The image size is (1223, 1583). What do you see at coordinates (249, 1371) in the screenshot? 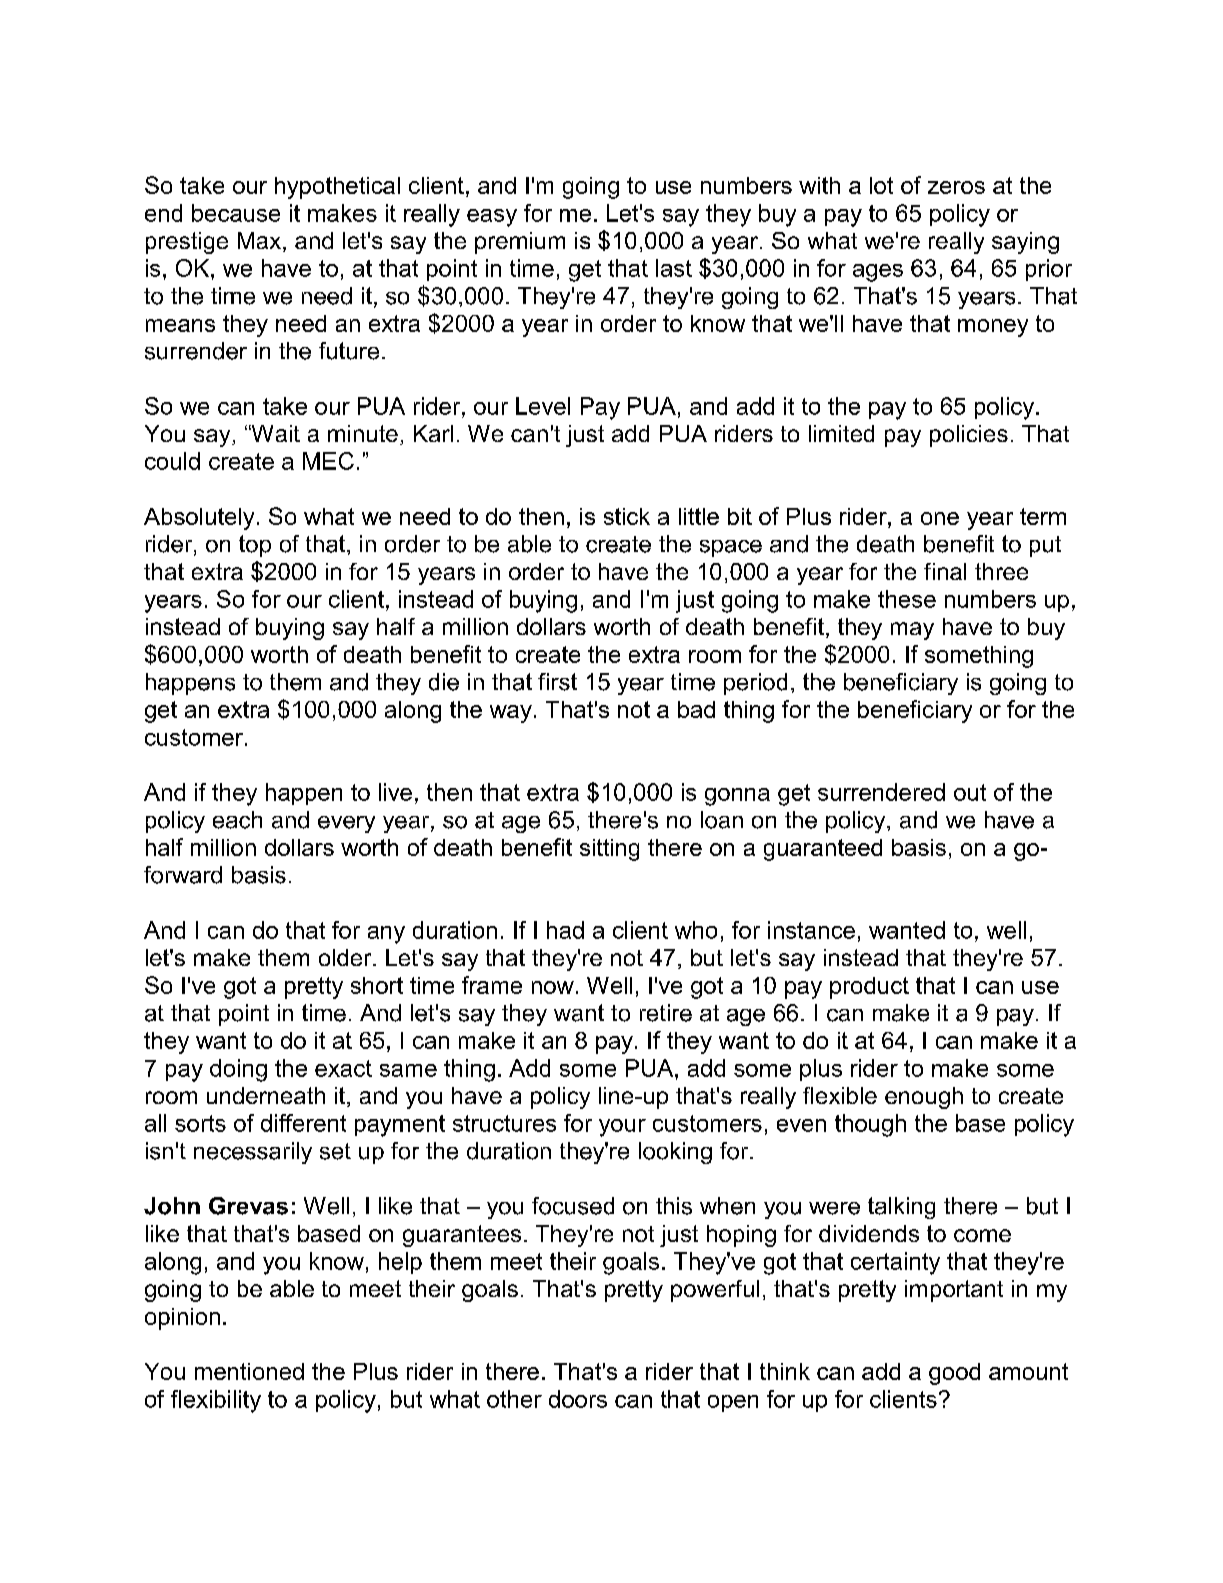
I see `mentioned` at bounding box center [249, 1371].
